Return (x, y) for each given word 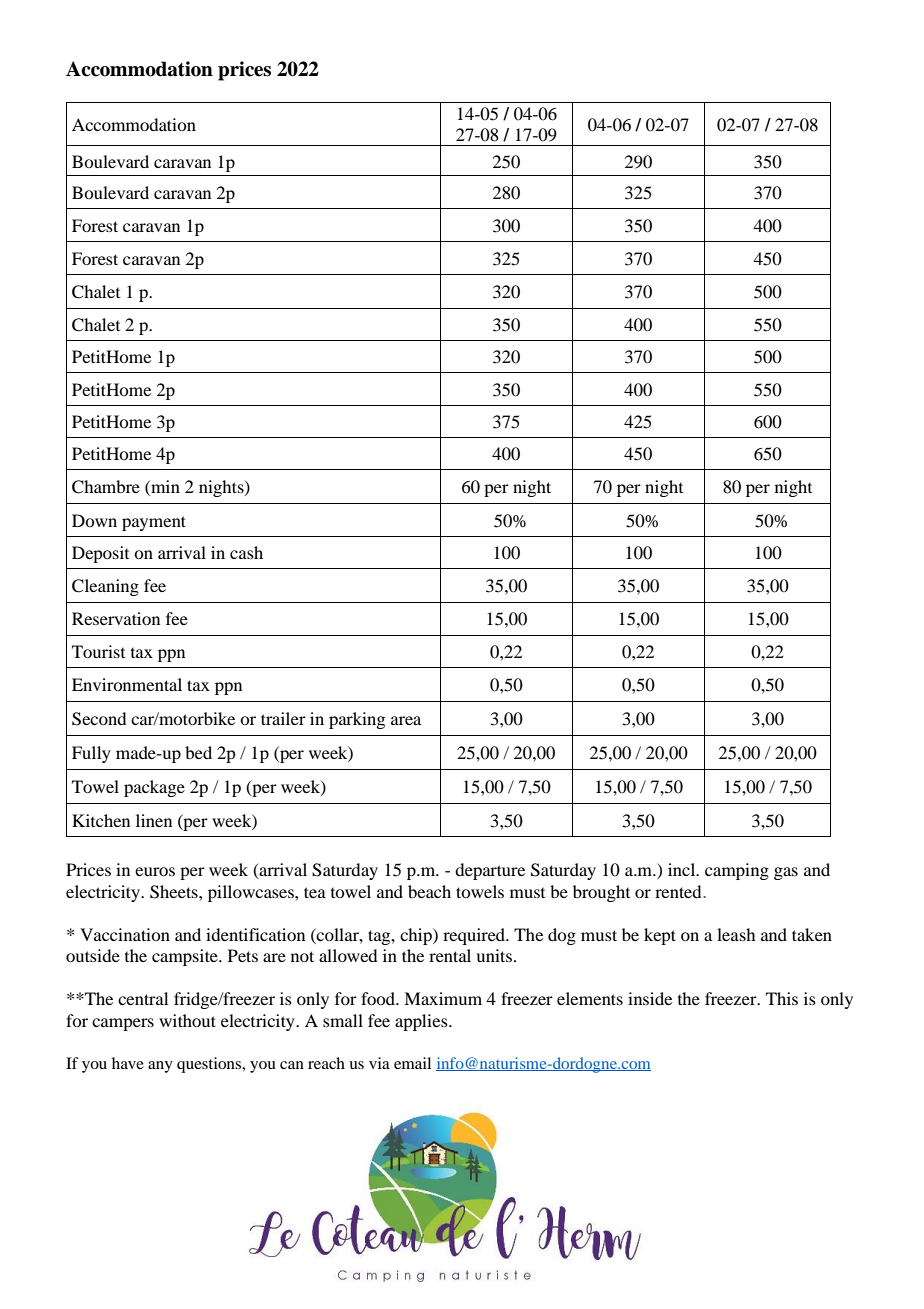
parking (357, 720)
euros (155, 871)
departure (490, 871)
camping (737, 871)
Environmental (127, 684)
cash (246, 552)
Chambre (106, 487)
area (406, 720)
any (160, 1067)
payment (154, 523)
